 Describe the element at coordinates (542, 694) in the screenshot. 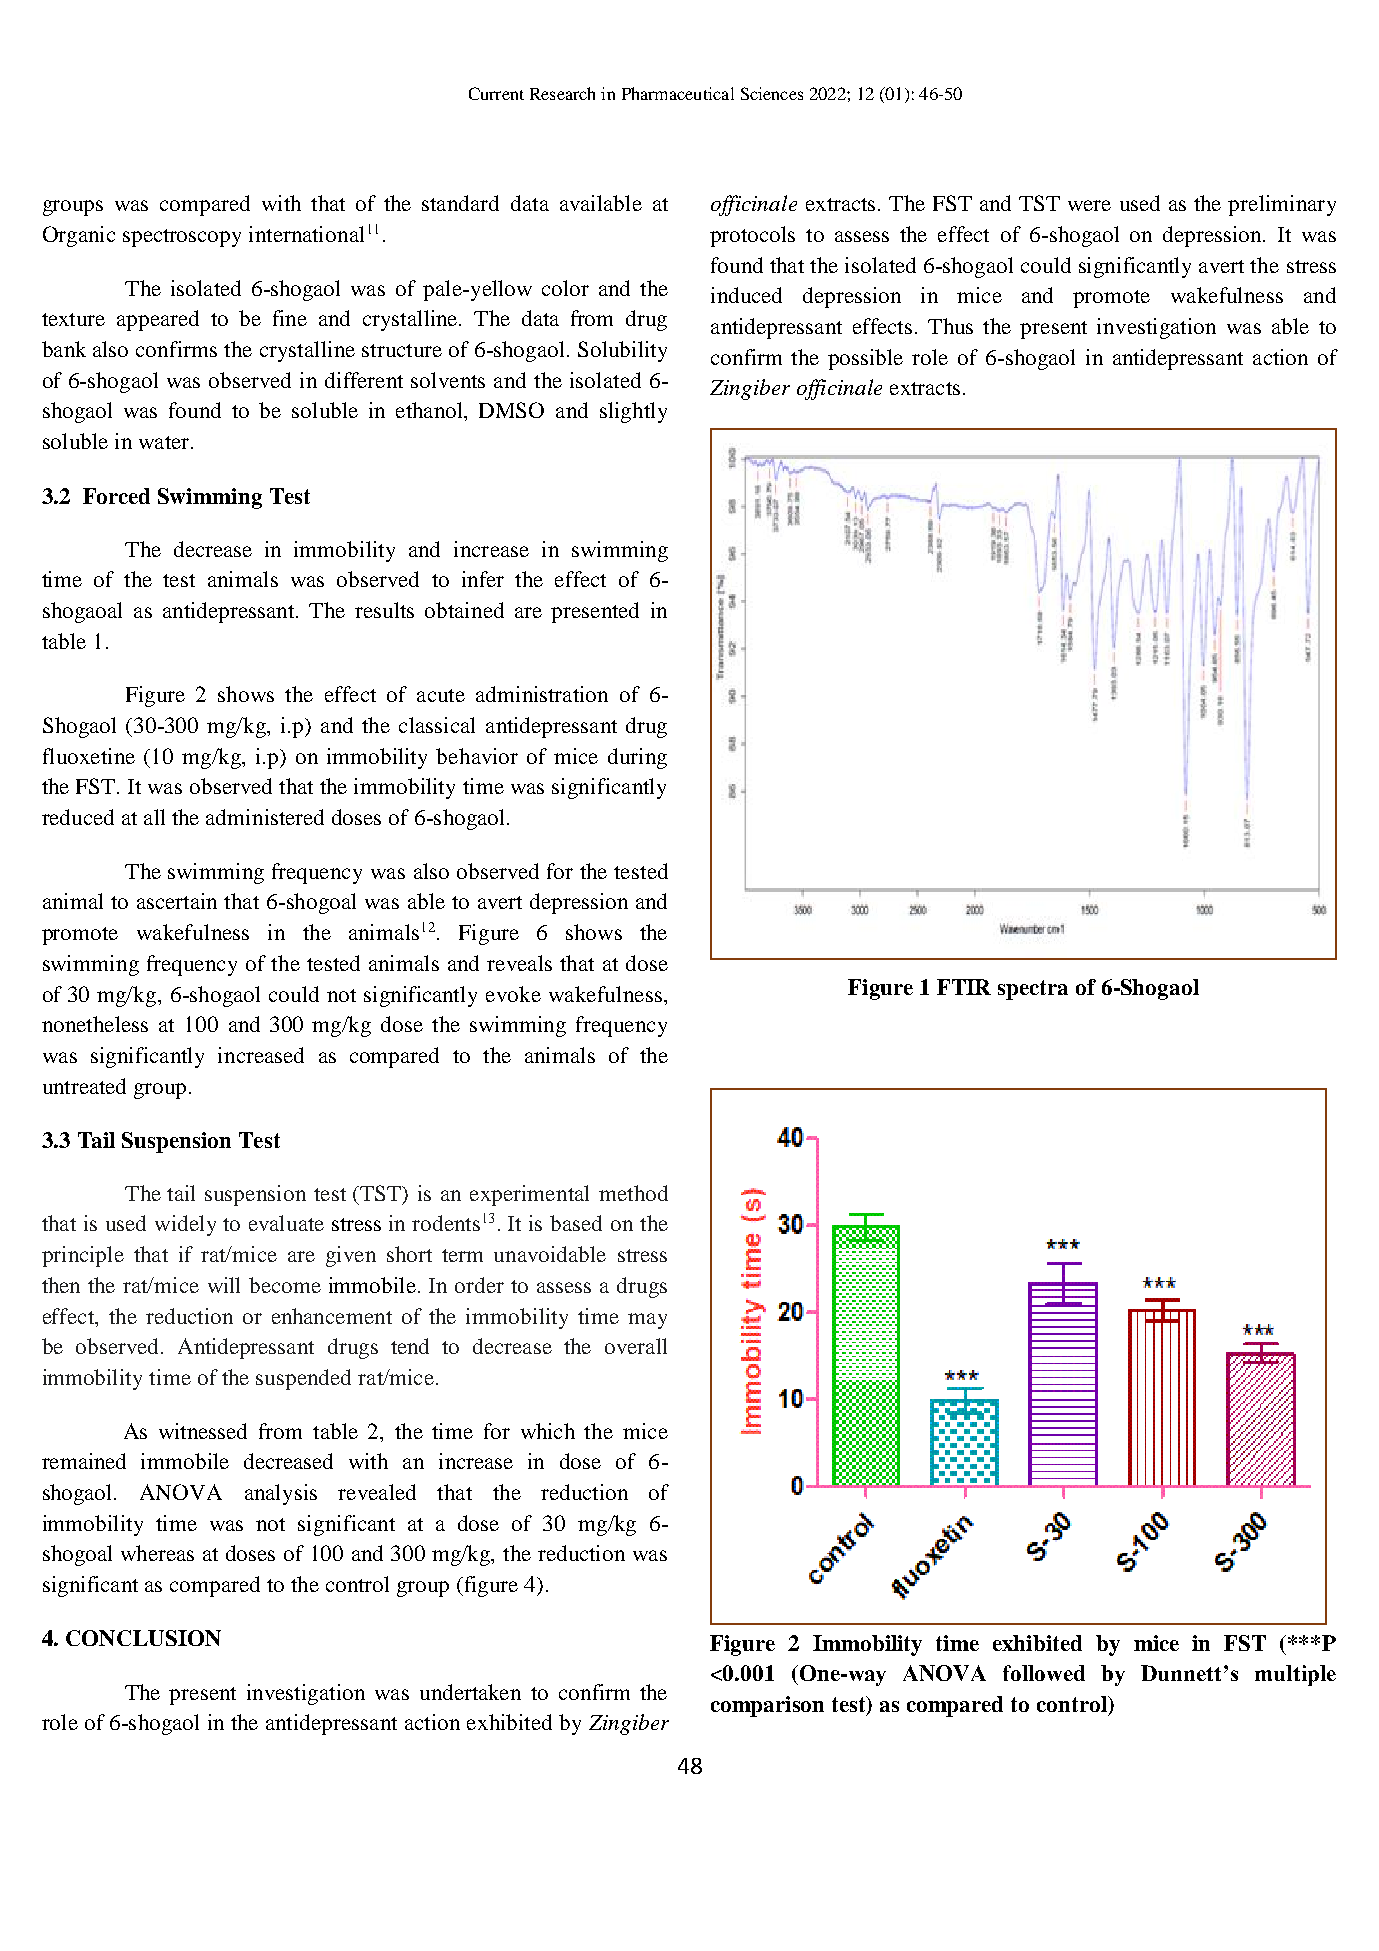

I see `administration` at that location.
